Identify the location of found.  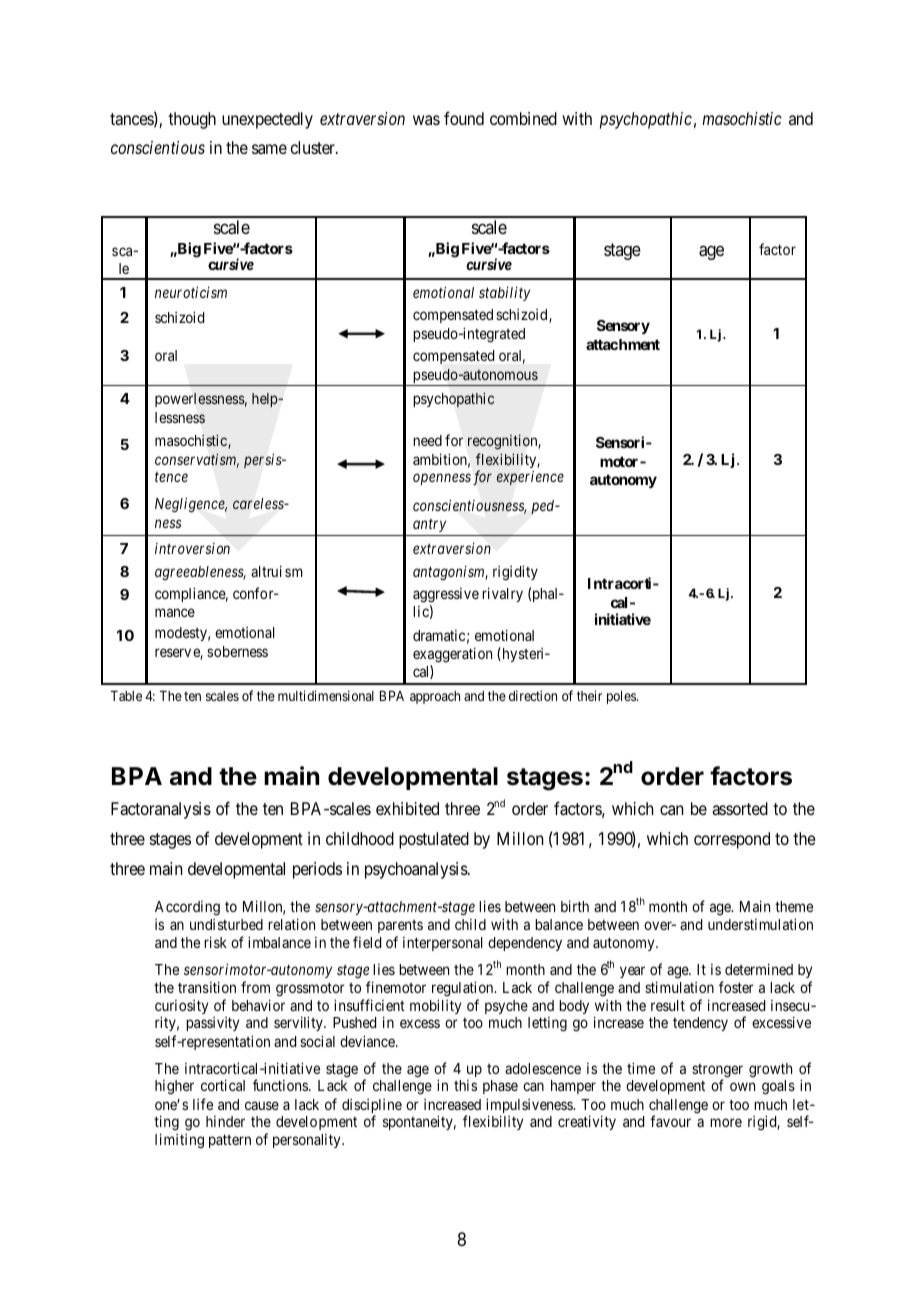
(464, 118).
